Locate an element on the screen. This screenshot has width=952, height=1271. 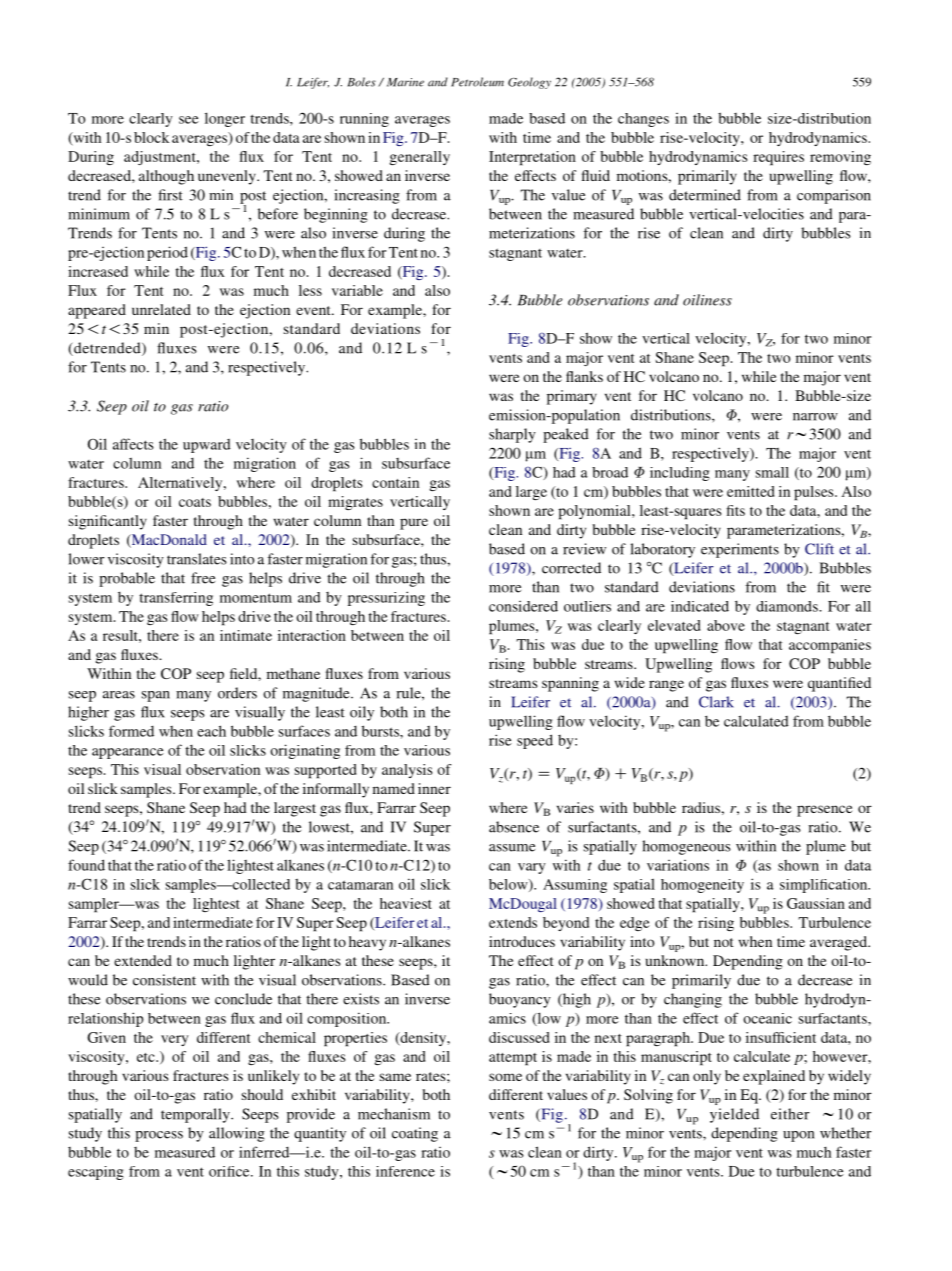
above is located at coordinates (726, 625).
